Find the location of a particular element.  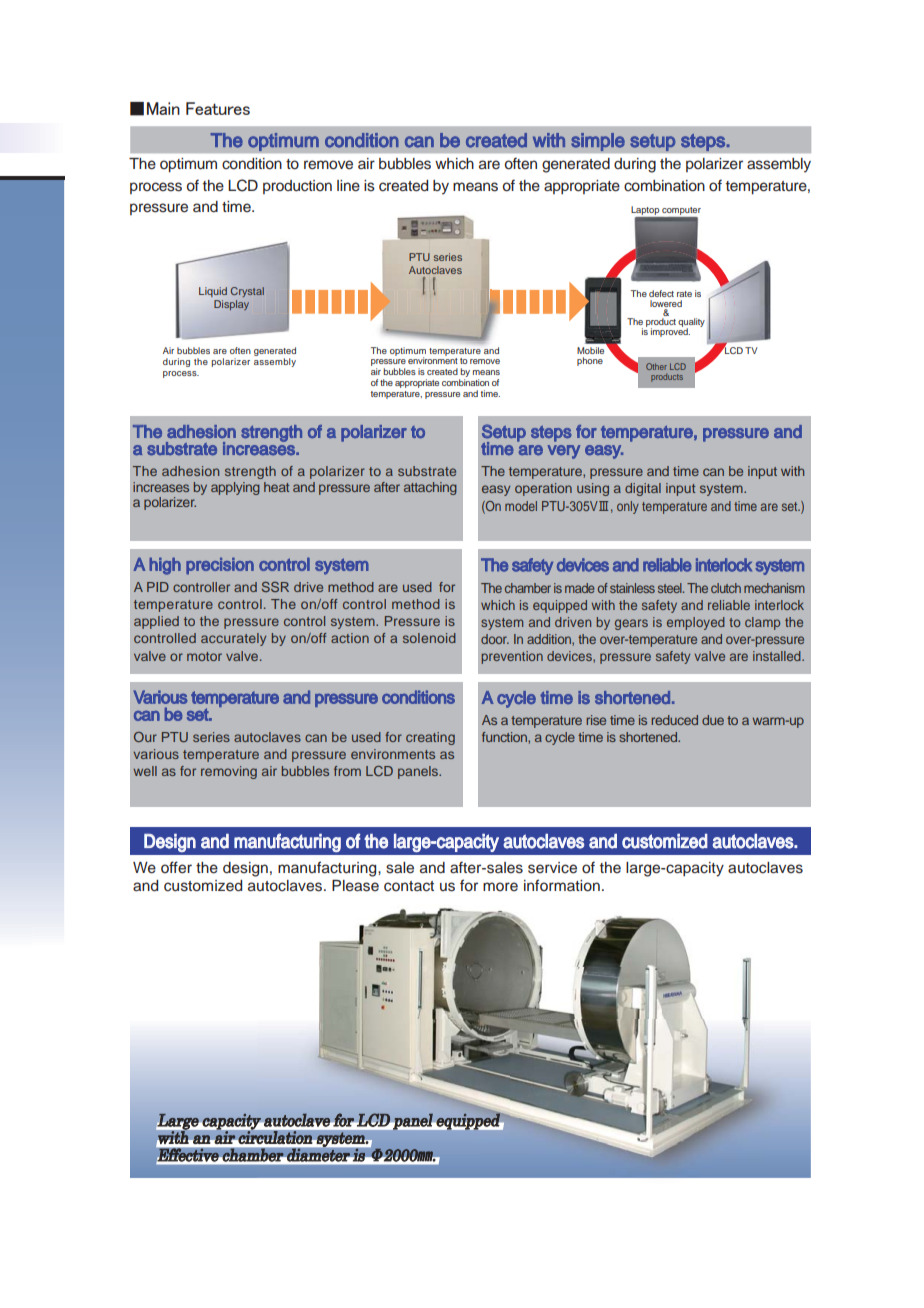

clutch is located at coordinates (726, 588).
